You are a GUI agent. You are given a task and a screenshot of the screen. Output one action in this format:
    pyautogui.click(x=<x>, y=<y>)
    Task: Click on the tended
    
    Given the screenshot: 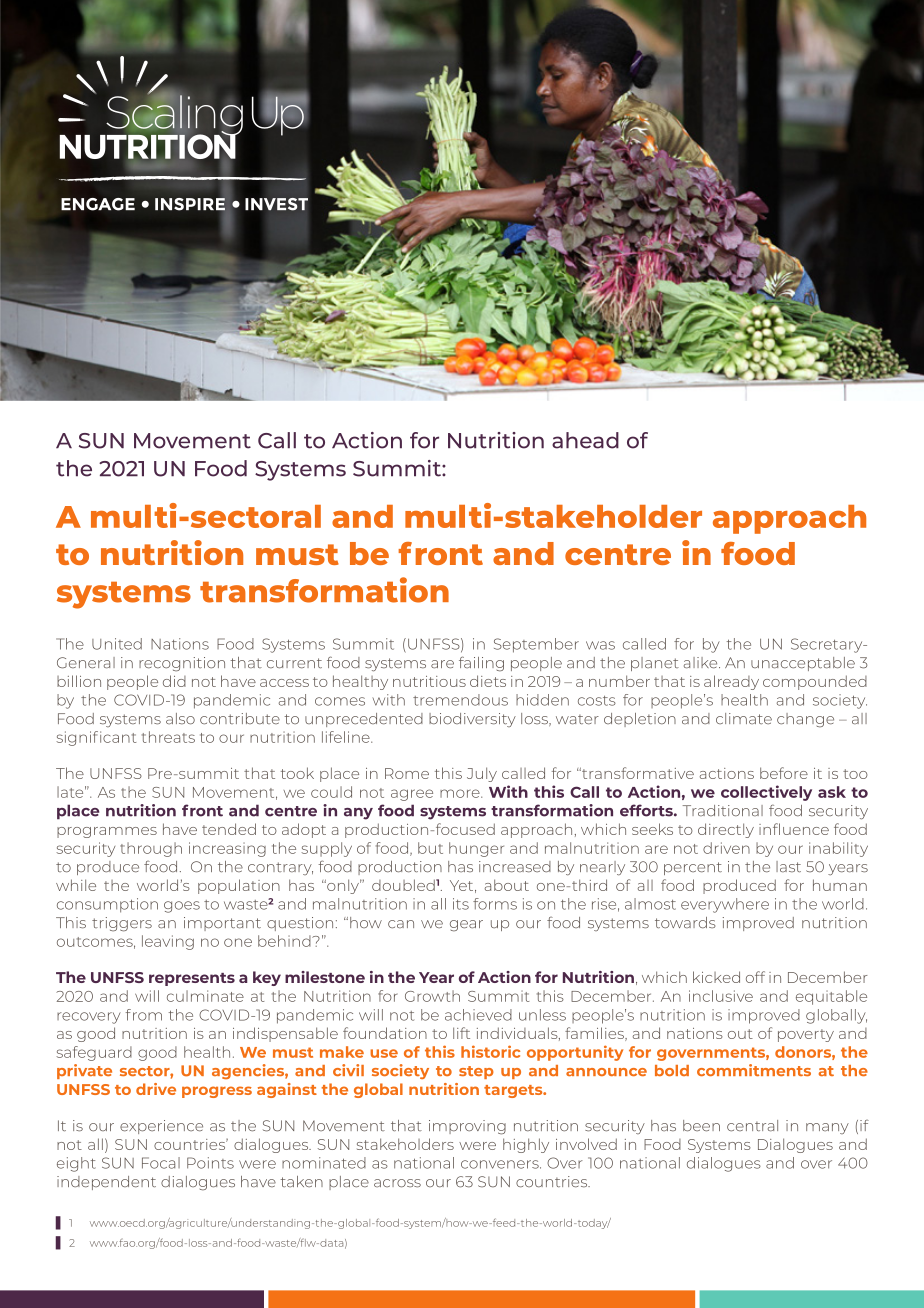 What is the action you would take?
    pyautogui.click(x=229, y=829)
